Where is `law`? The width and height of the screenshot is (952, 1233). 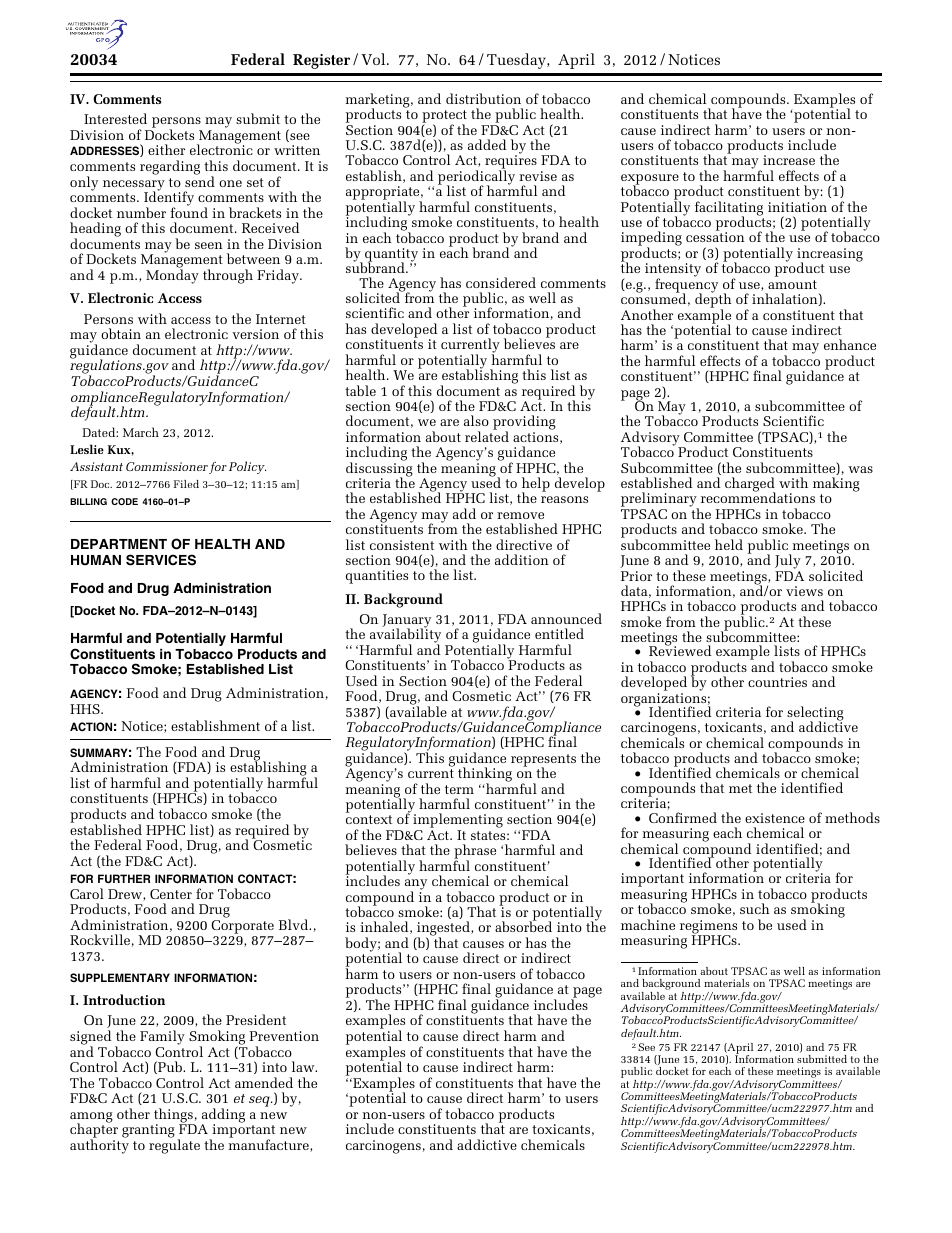
law is located at coordinates (304, 1066).
